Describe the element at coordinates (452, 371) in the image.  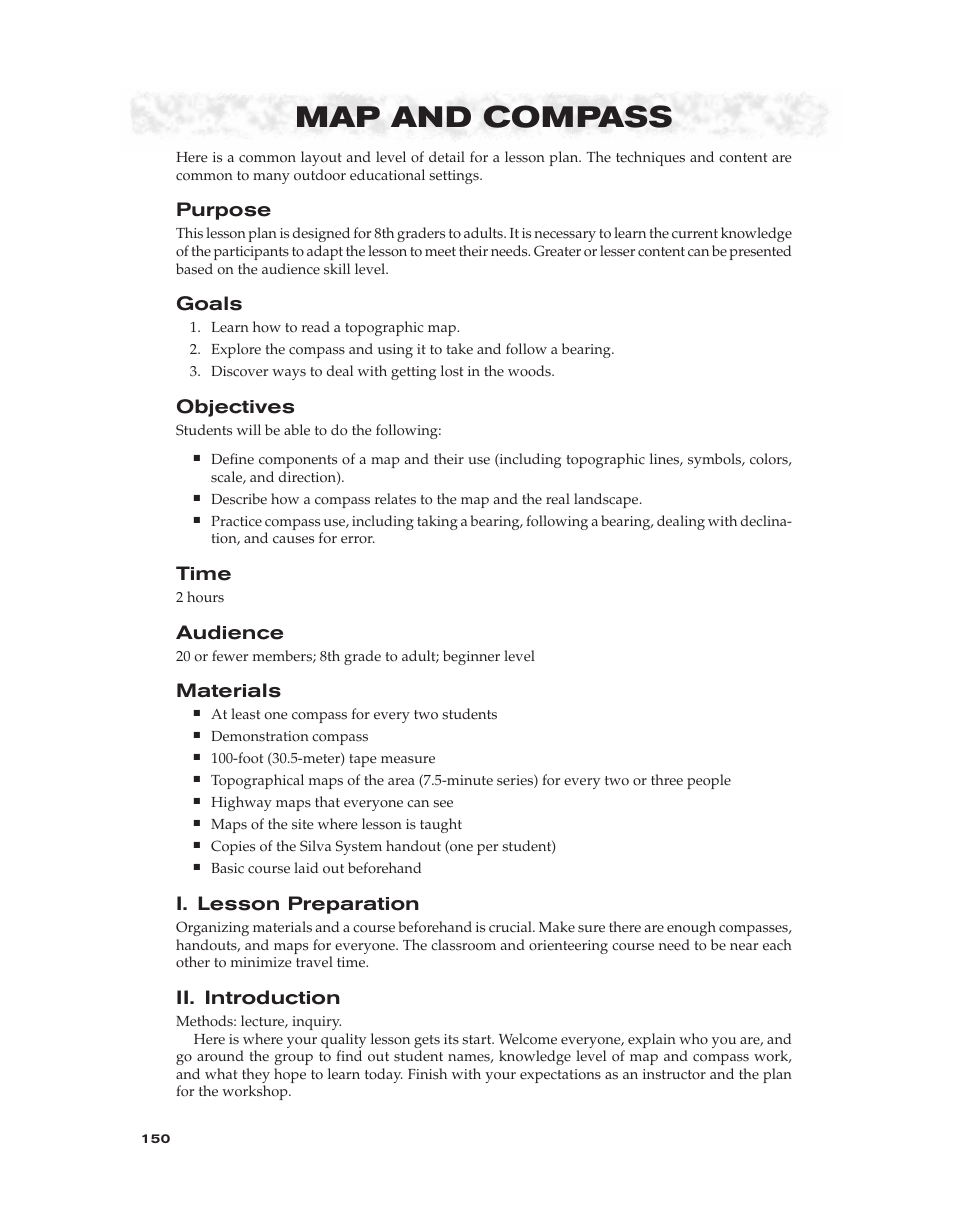
I see `lost` at that location.
